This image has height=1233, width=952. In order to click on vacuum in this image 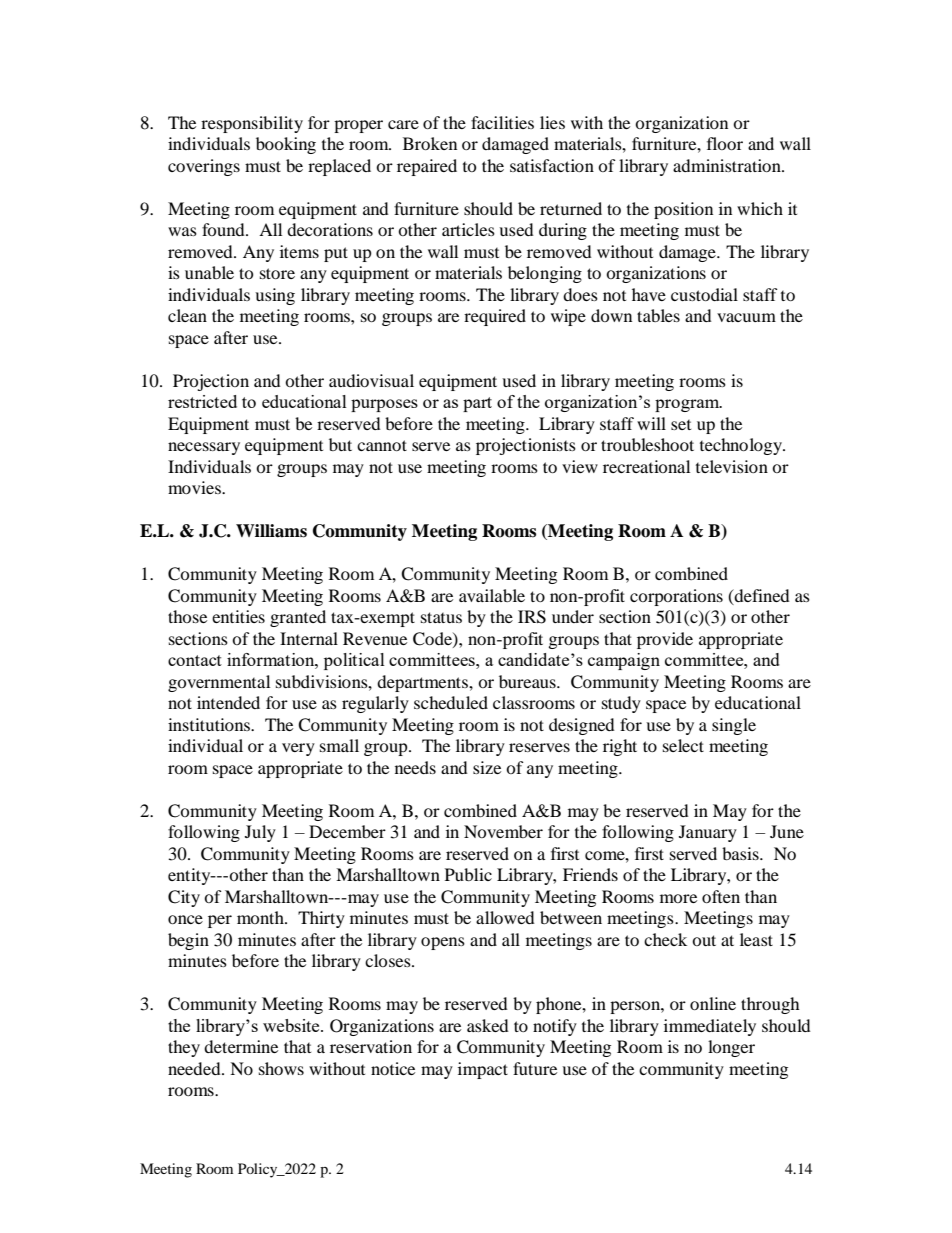, I will do `click(746, 317)`.
